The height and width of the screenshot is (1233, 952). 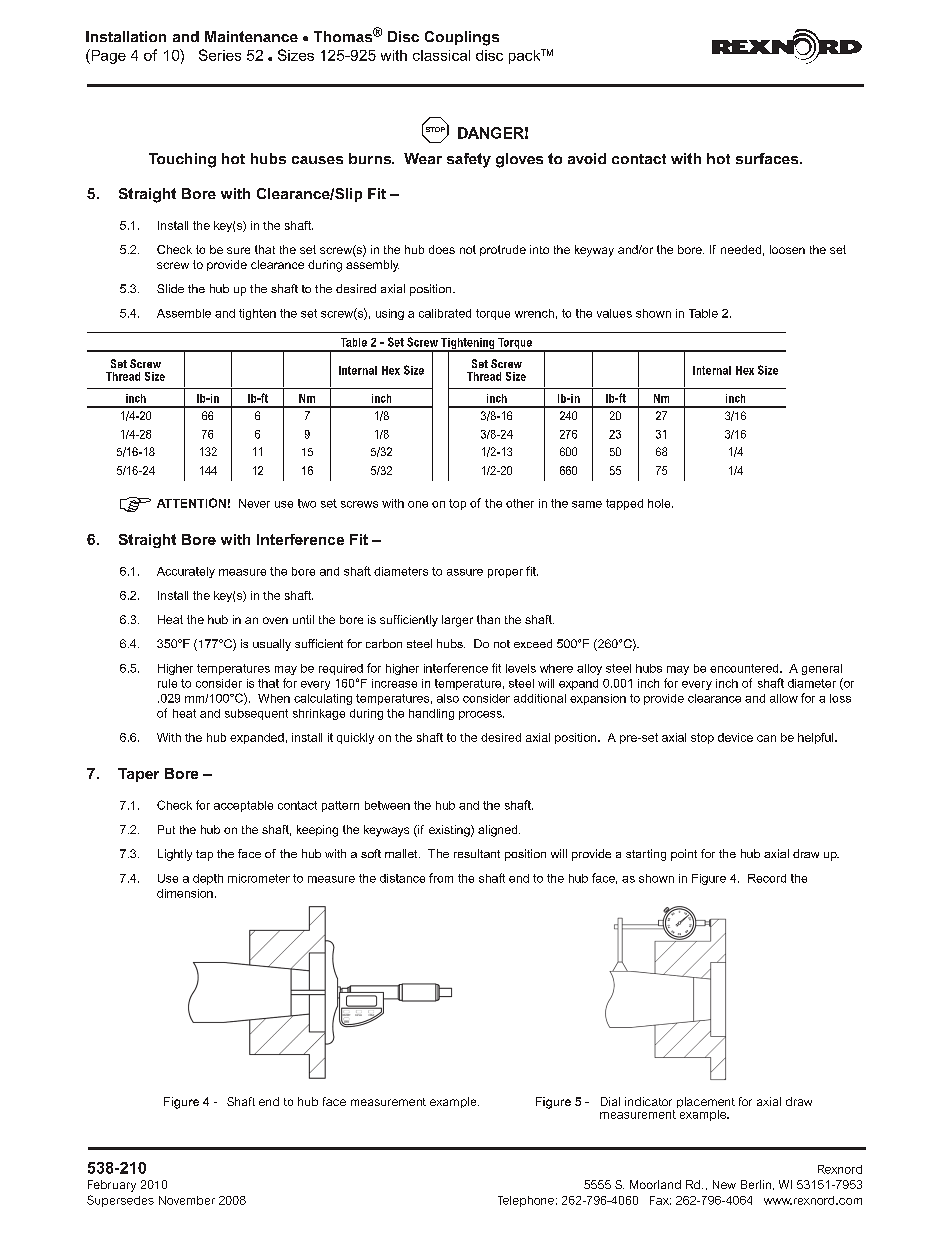 I want to click on calibrated, so click(x=445, y=313).
